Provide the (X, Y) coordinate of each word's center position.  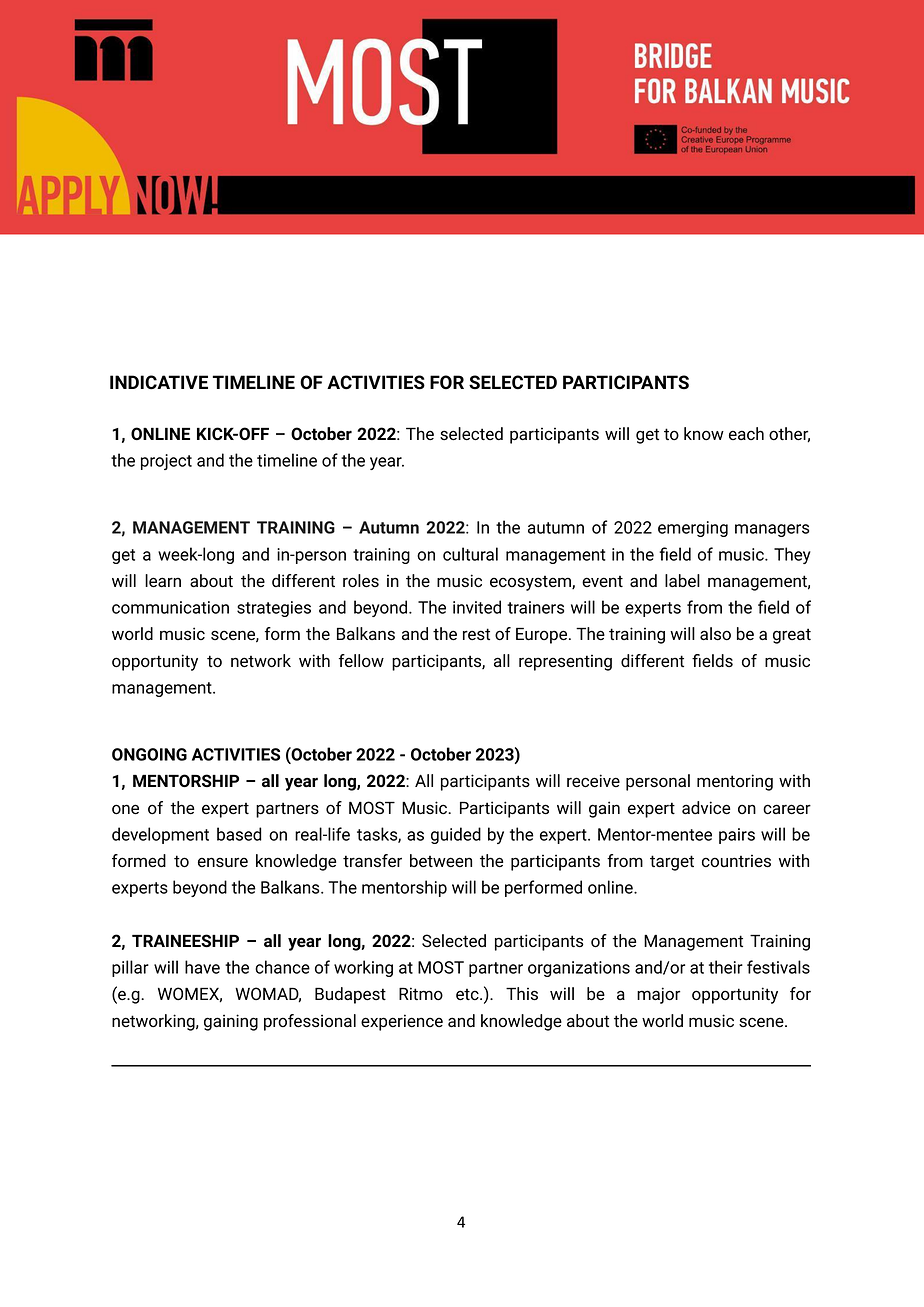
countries (736, 861)
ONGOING (149, 754)
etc (468, 995)
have (202, 967)
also (715, 634)
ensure (223, 862)
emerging (693, 529)
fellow (361, 661)
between (441, 860)
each (746, 433)
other (789, 435)
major (658, 995)
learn (163, 581)
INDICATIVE (159, 382)
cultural (470, 554)
